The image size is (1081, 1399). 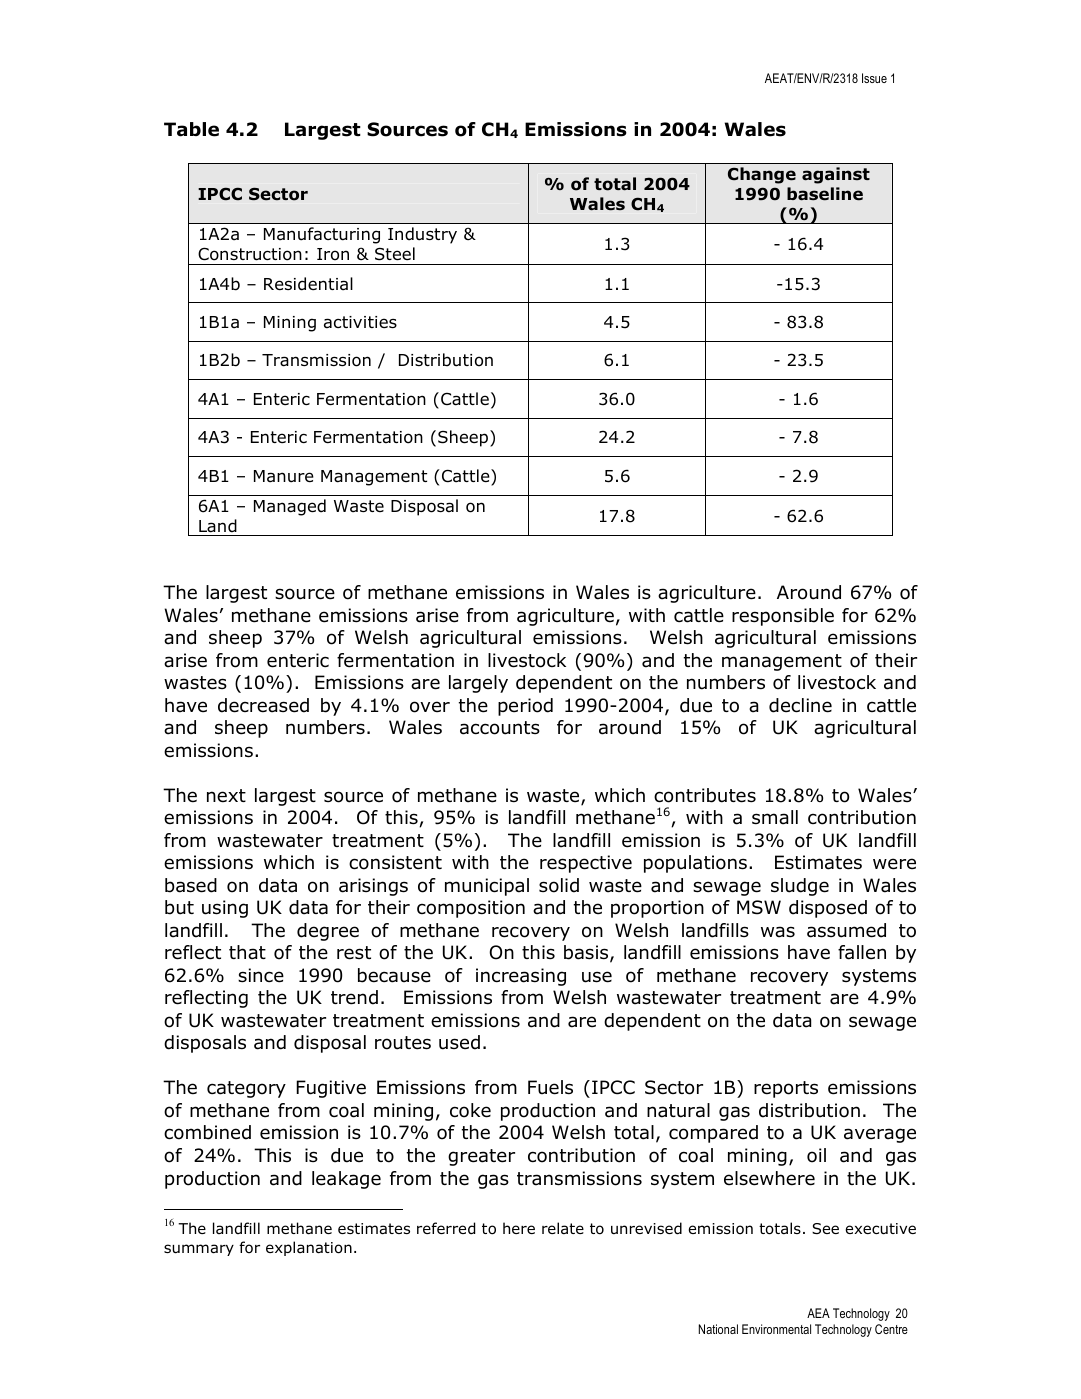 I want to click on explanation, so click(x=309, y=1248).
